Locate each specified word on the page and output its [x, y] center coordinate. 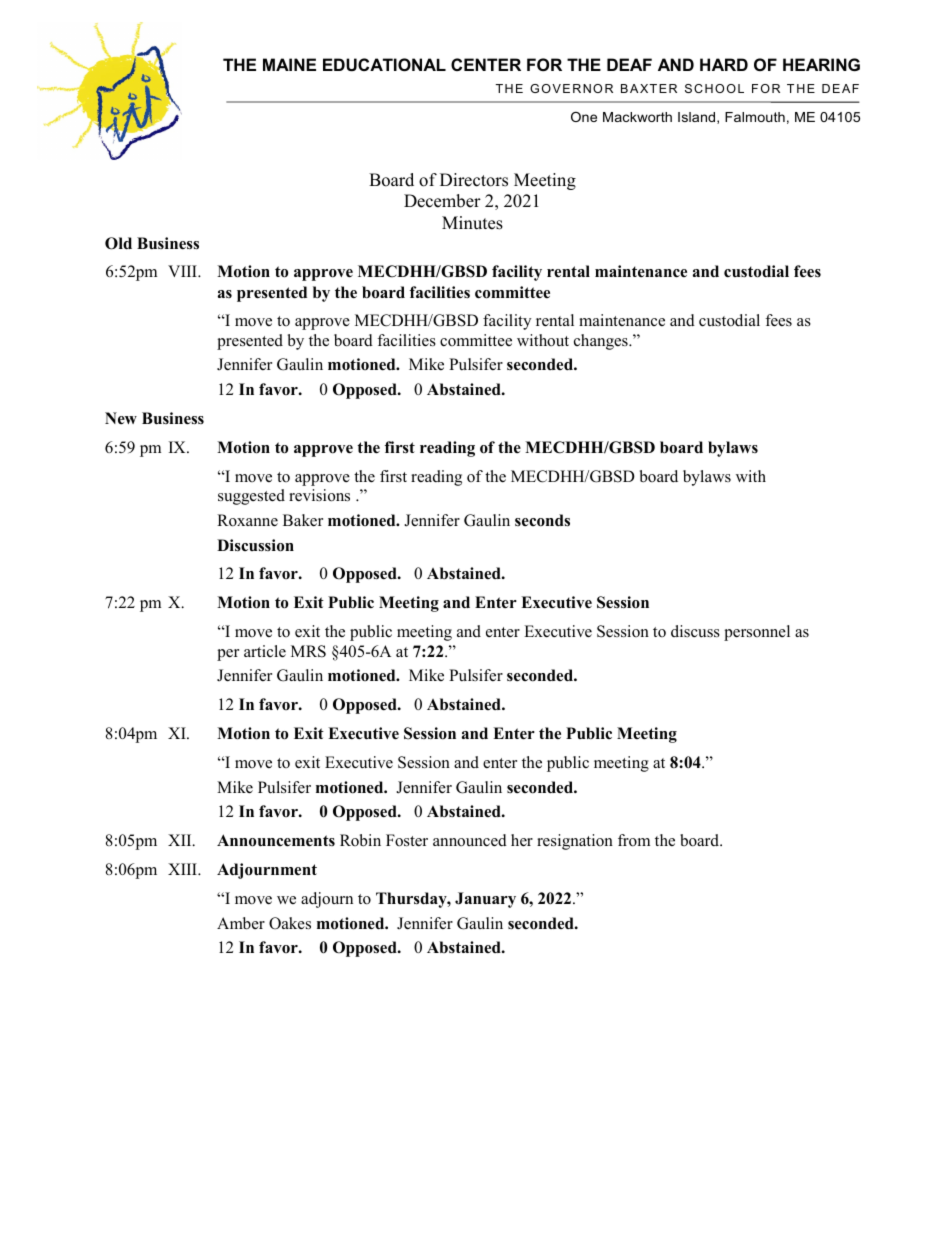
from [634, 840]
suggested [251, 497]
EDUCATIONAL [384, 64]
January [485, 900]
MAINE [289, 64]
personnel [757, 633]
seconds [542, 520]
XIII [184, 869]
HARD [724, 64]
